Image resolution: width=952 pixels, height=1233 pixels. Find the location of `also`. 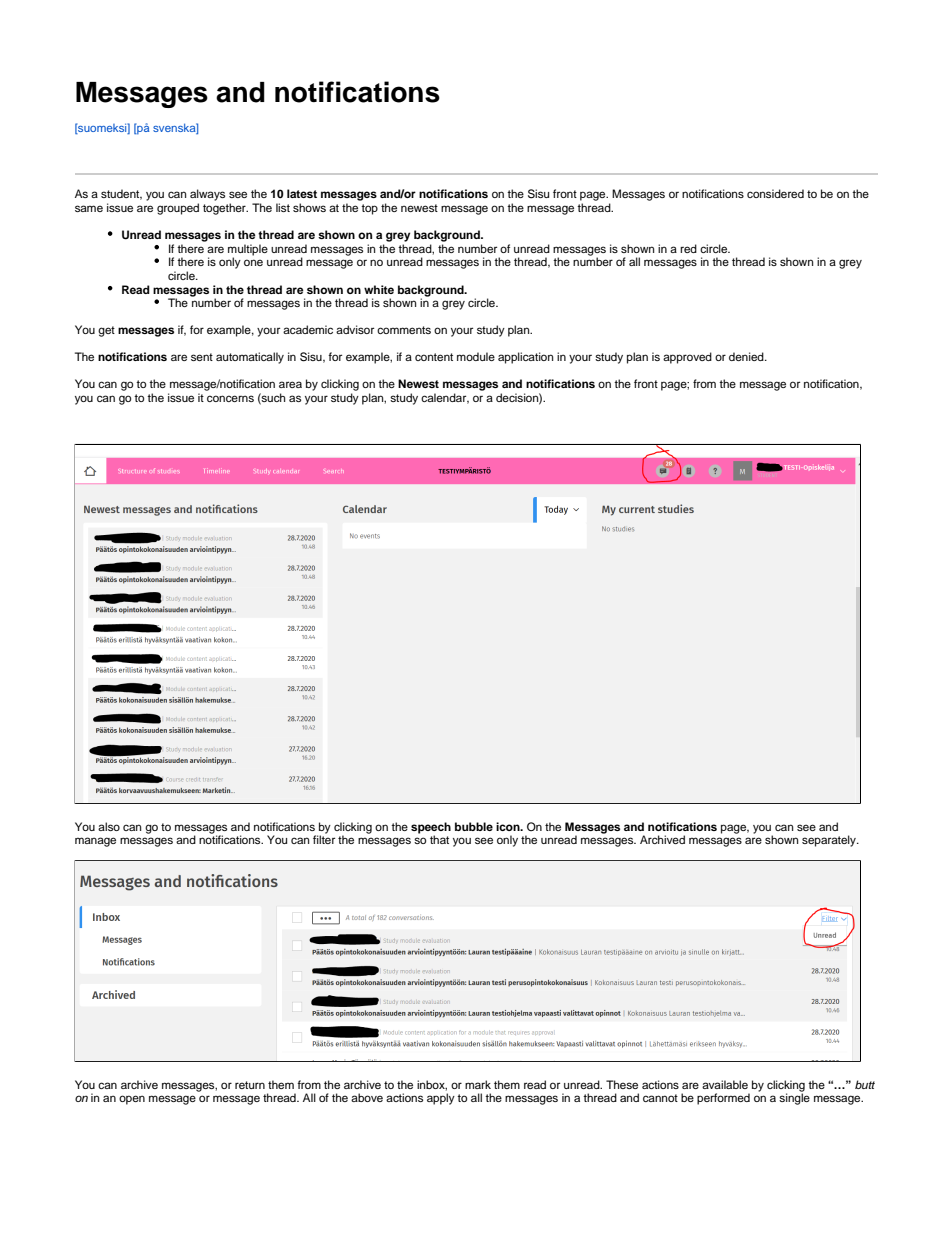

also is located at coordinates (109, 826).
